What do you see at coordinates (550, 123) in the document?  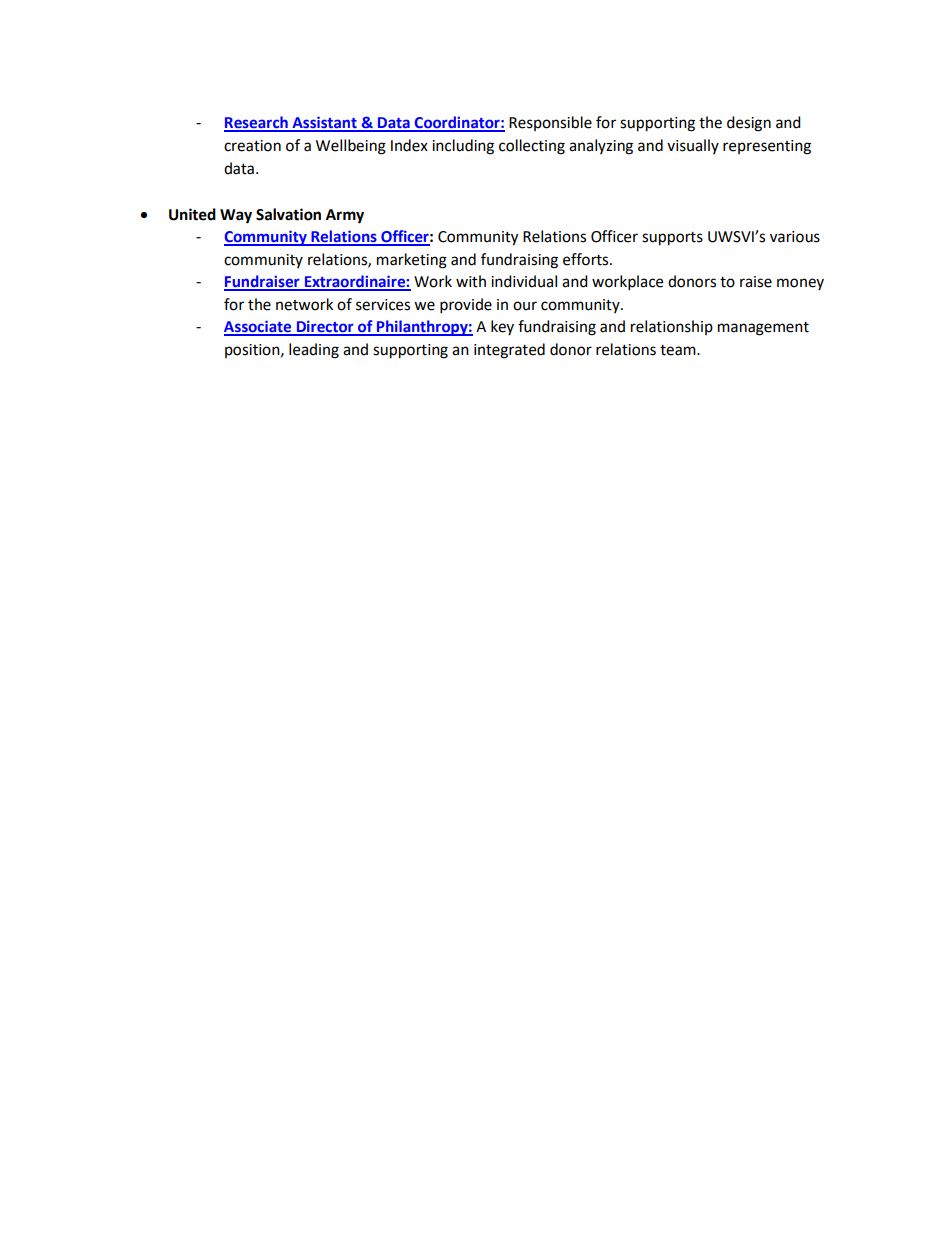 I see `Responsible` at bounding box center [550, 123].
